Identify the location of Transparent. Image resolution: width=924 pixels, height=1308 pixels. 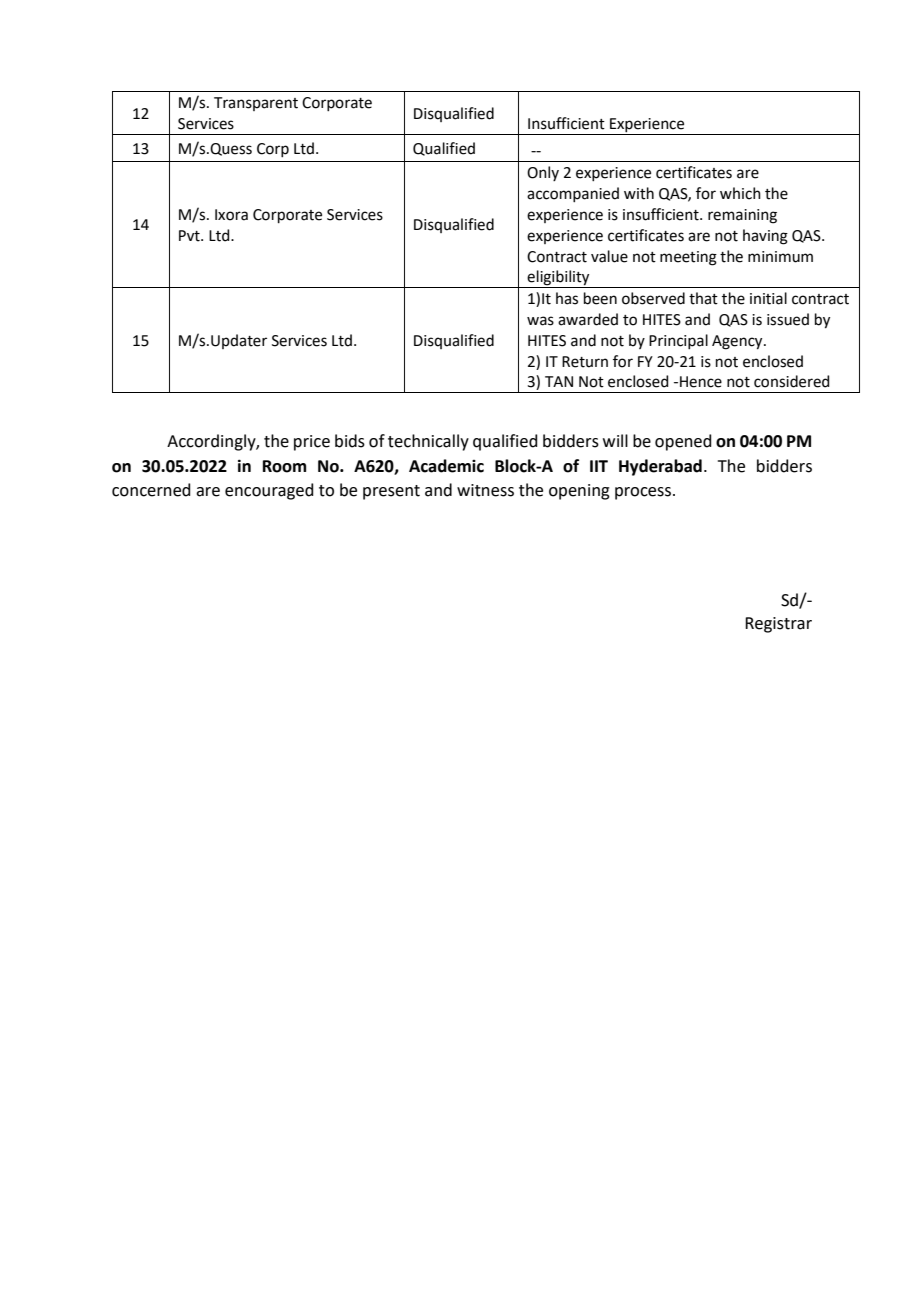
(256, 104).
